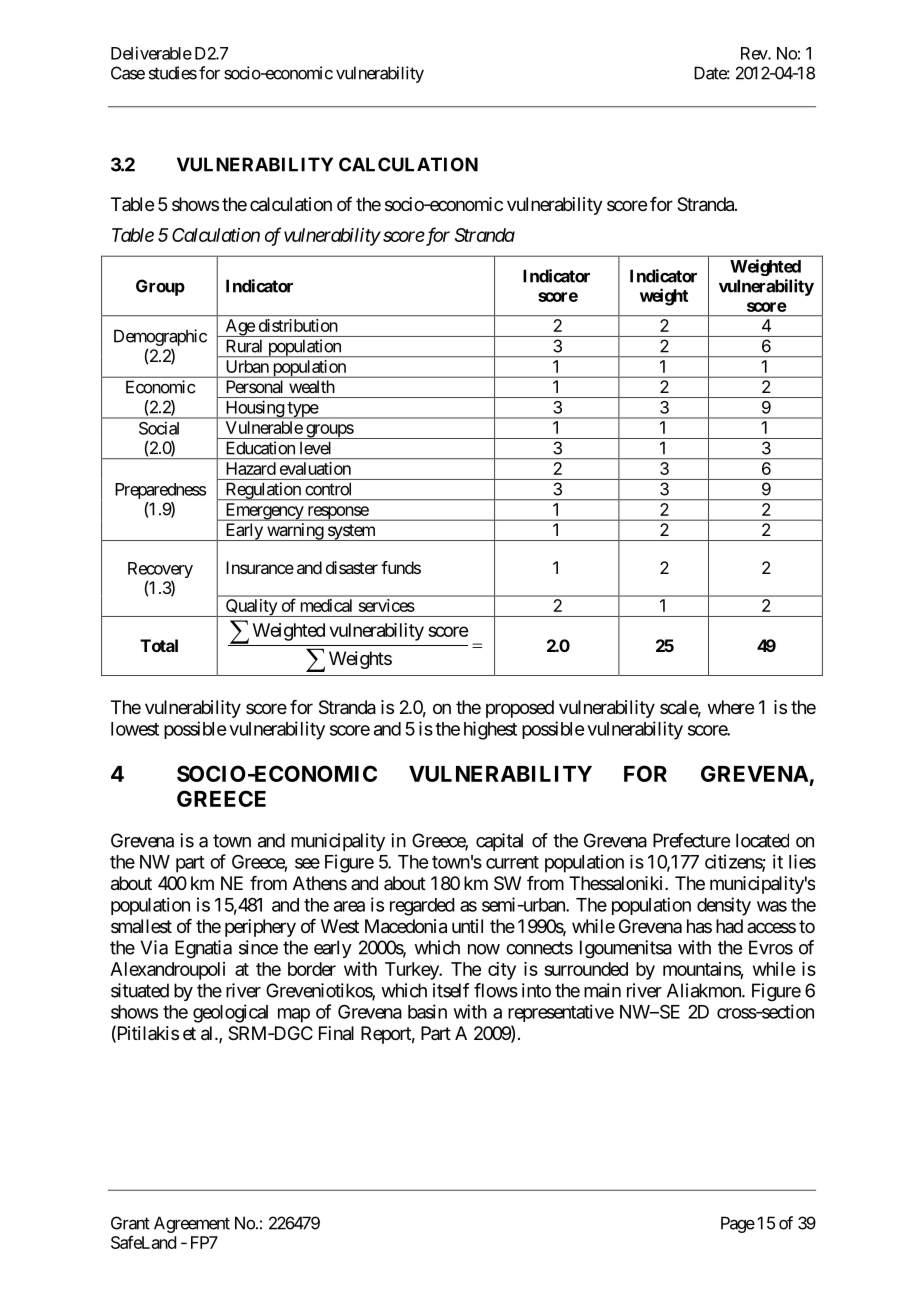 This document has height=1308, width=924. I want to click on distribution, so click(298, 325).
